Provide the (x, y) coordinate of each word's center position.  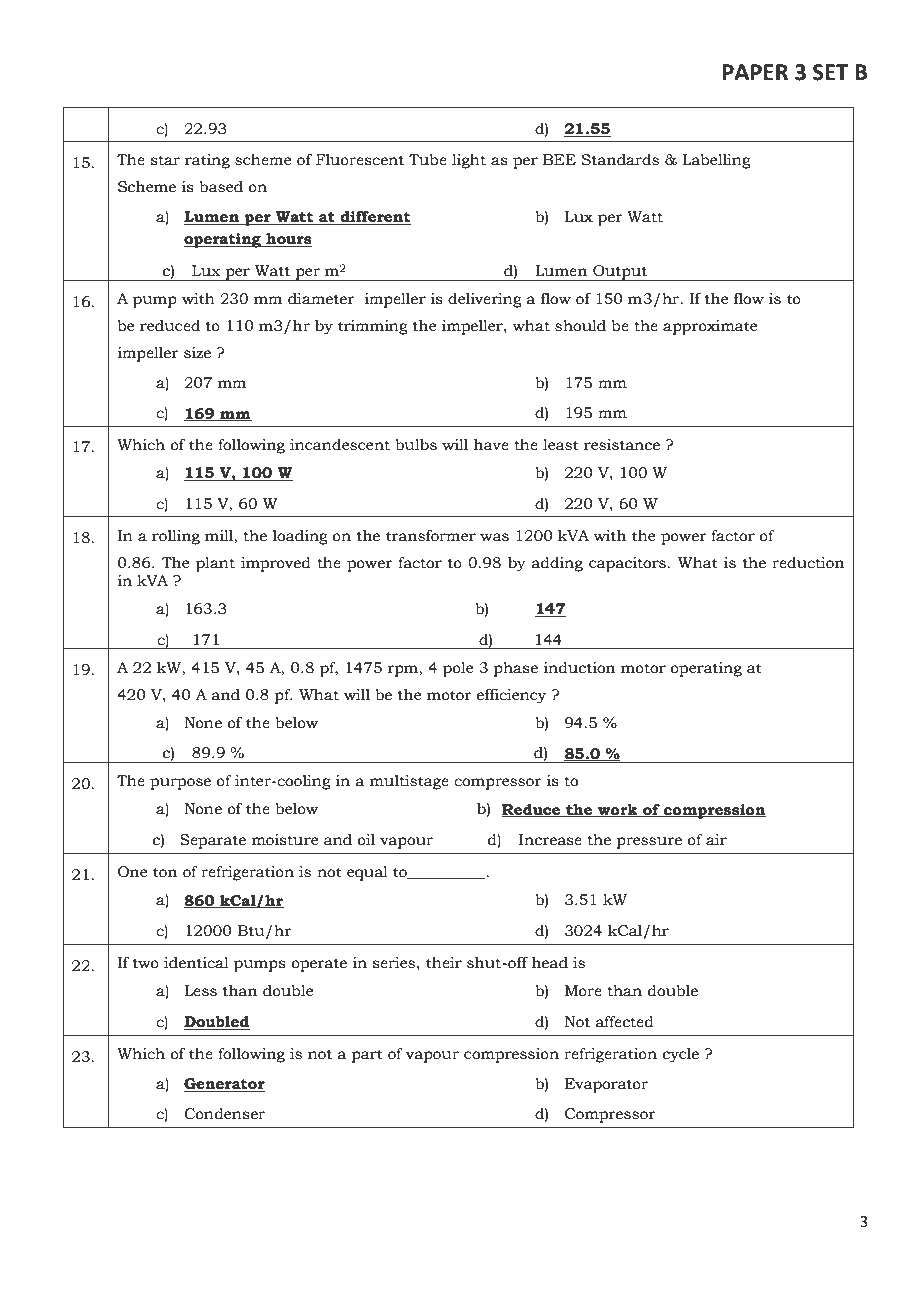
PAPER (755, 72)
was (494, 537)
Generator (224, 1085)
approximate (710, 327)
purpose (180, 784)
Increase (550, 840)
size (197, 353)
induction (579, 668)
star (165, 160)
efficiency (511, 696)
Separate (213, 841)
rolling (176, 537)
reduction (808, 563)
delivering (485, 300)
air (716, 840)
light (469, 161)
